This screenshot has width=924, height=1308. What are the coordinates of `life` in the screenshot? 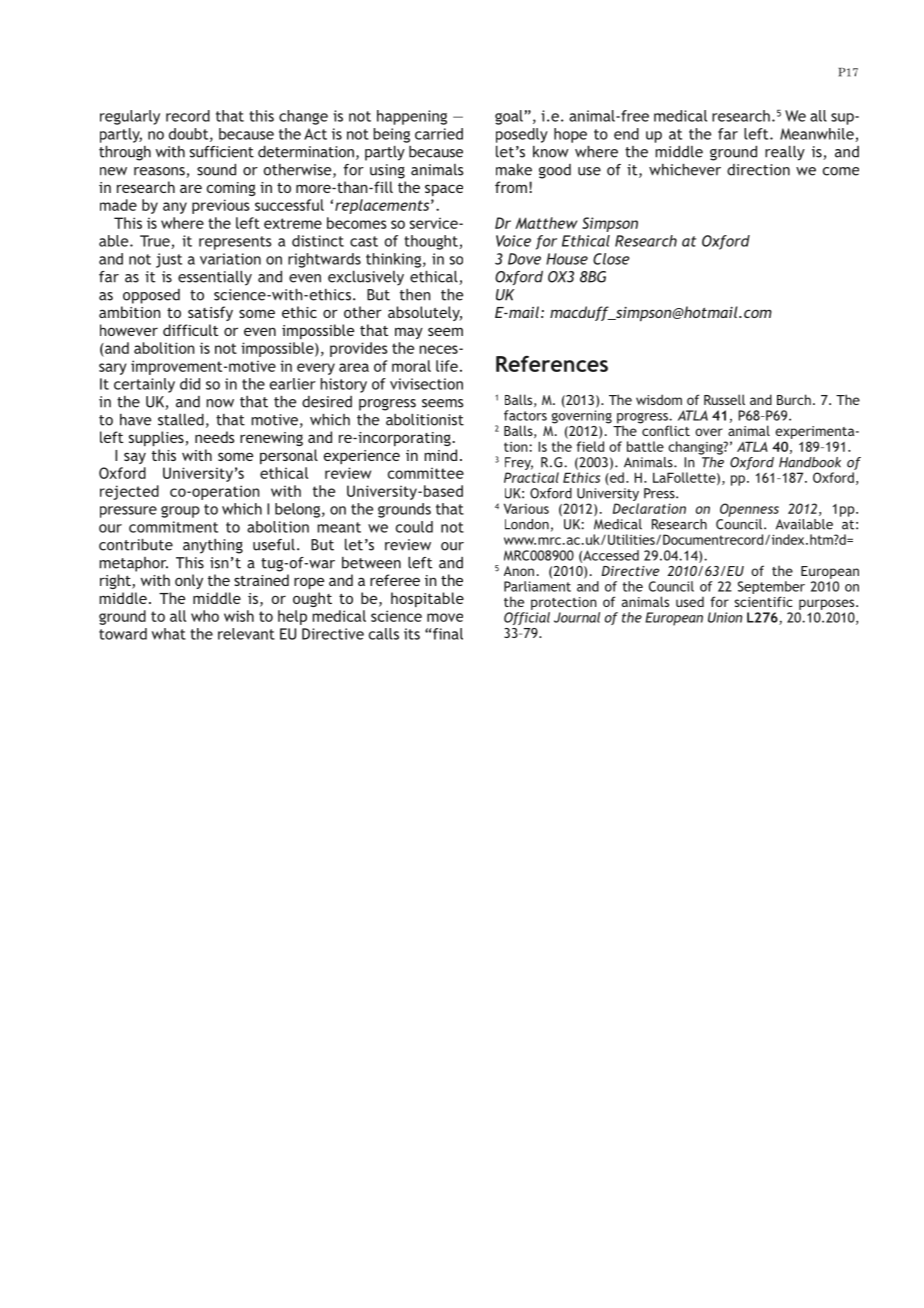 It's located at (447, 366).
